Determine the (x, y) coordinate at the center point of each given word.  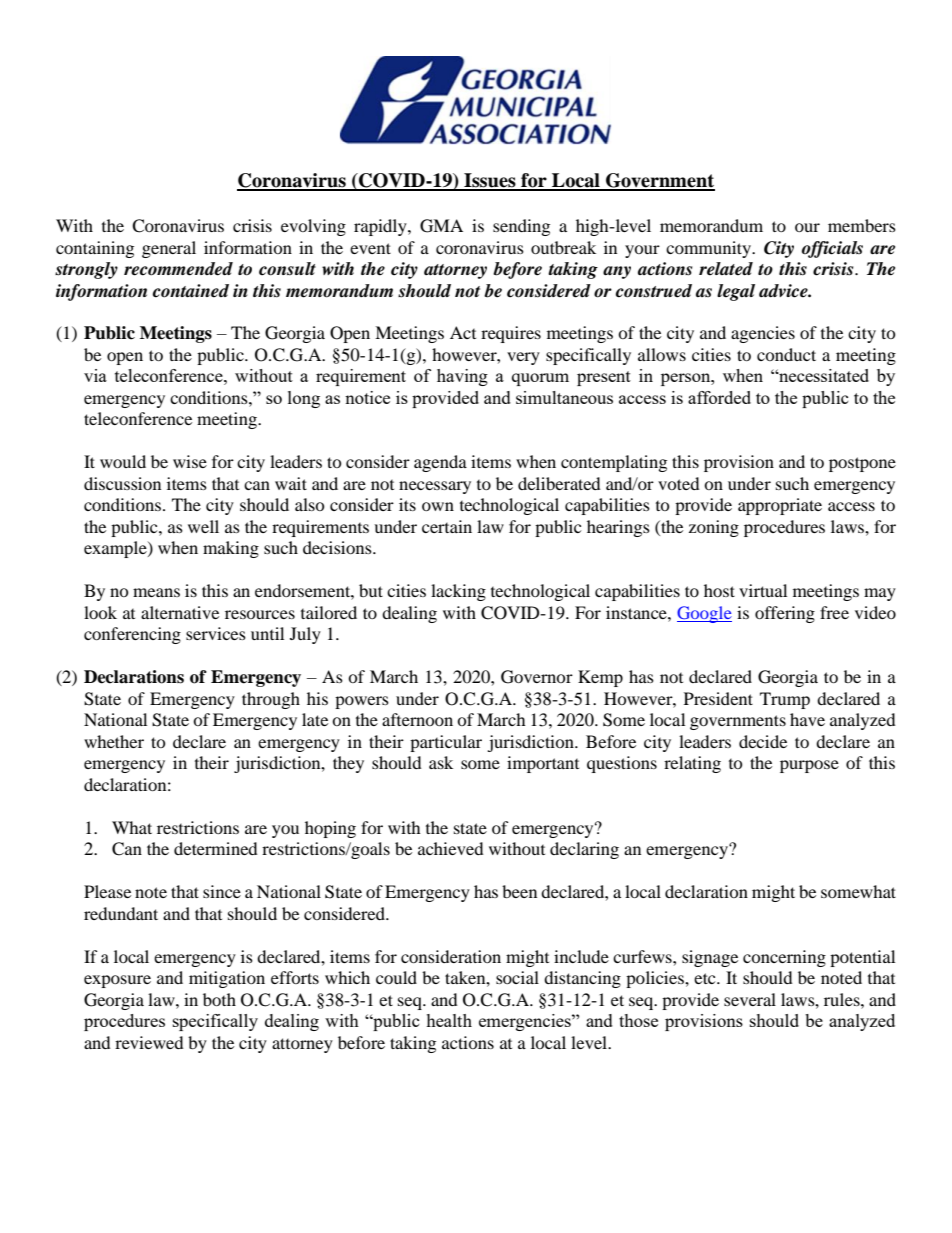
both (219, 999)
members (862, 225)
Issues (490, 181)
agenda (440, 463)
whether (114, 741)
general (169, 249)
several (750, 999)
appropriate (780, 506)
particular (446, 743)
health (449, 1020)
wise (190, 461)
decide (763, 741)
